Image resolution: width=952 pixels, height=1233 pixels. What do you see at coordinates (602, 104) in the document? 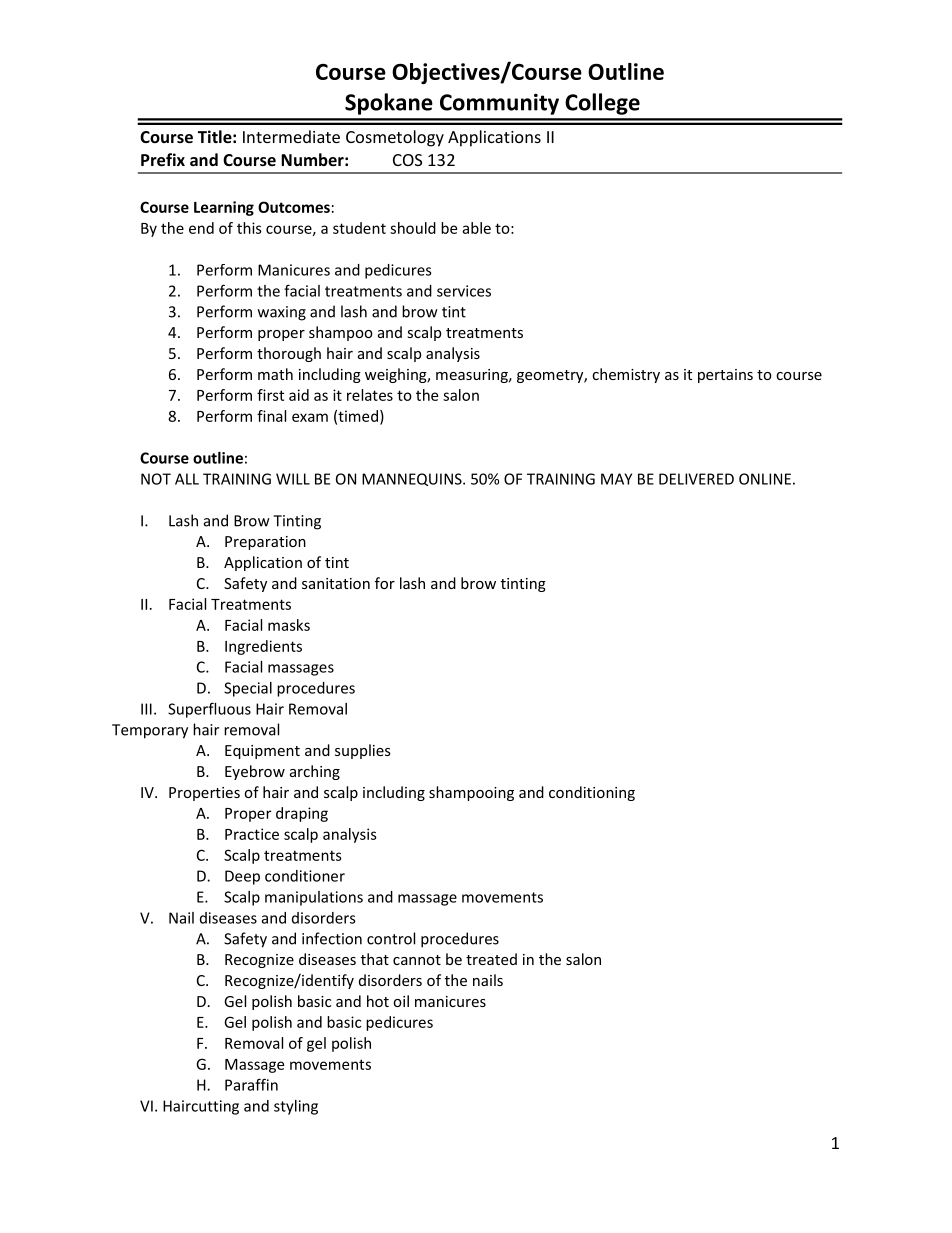
I see `College` at bounding box center [602, 104].
